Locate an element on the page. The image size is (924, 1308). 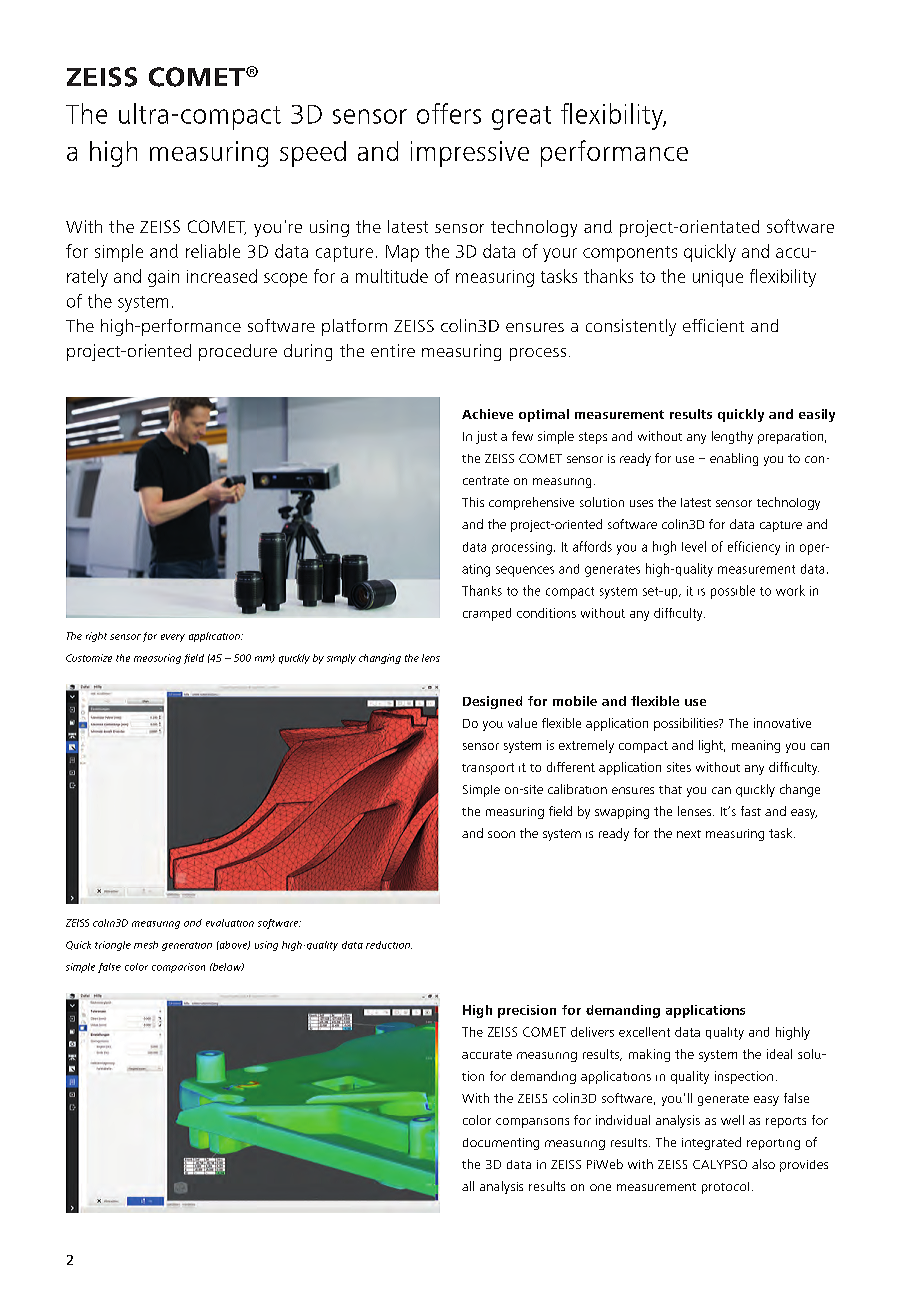
Achieve is located at coordinates (487, 414).
